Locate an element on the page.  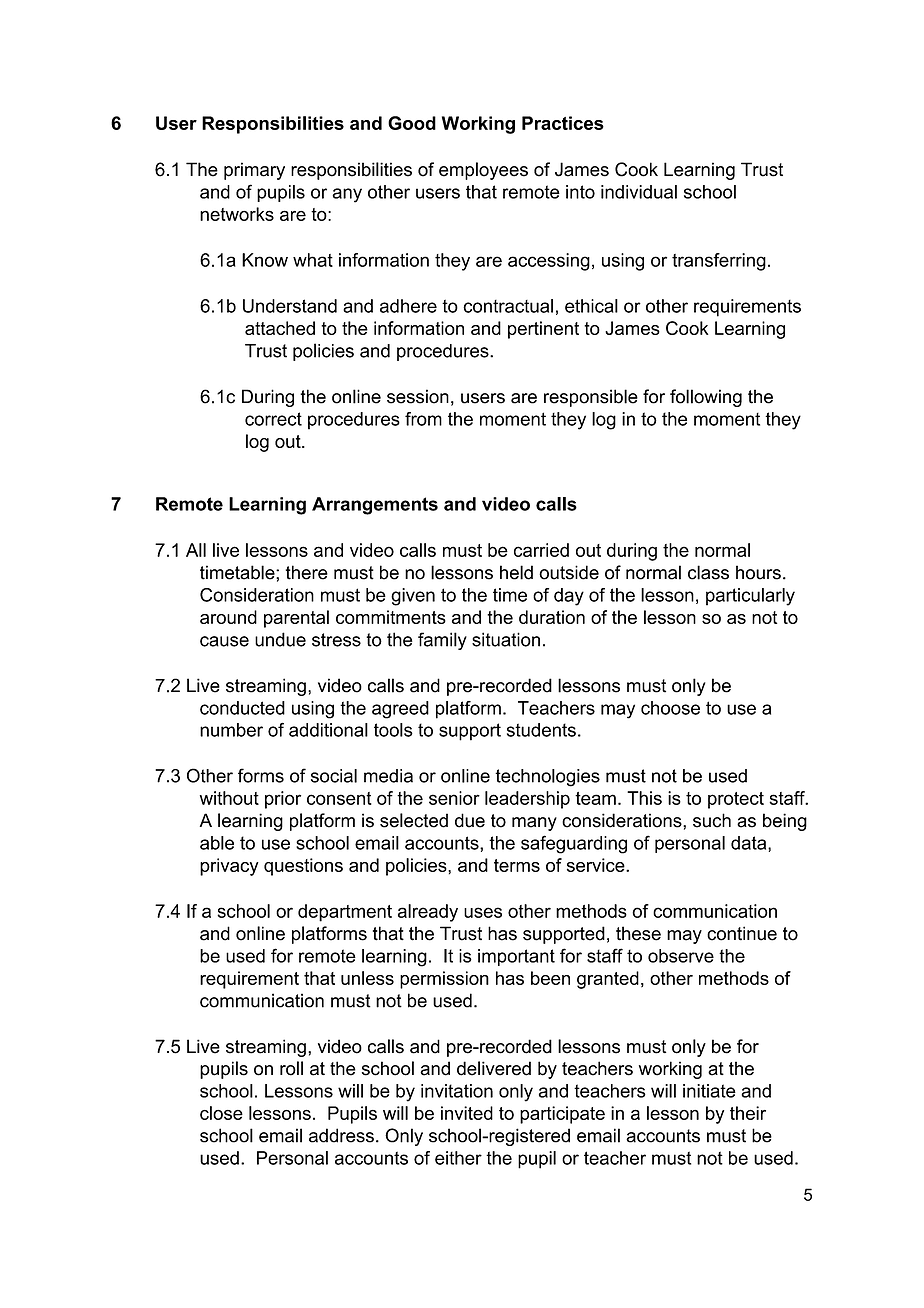
following is located at coordinates (706, 398).
